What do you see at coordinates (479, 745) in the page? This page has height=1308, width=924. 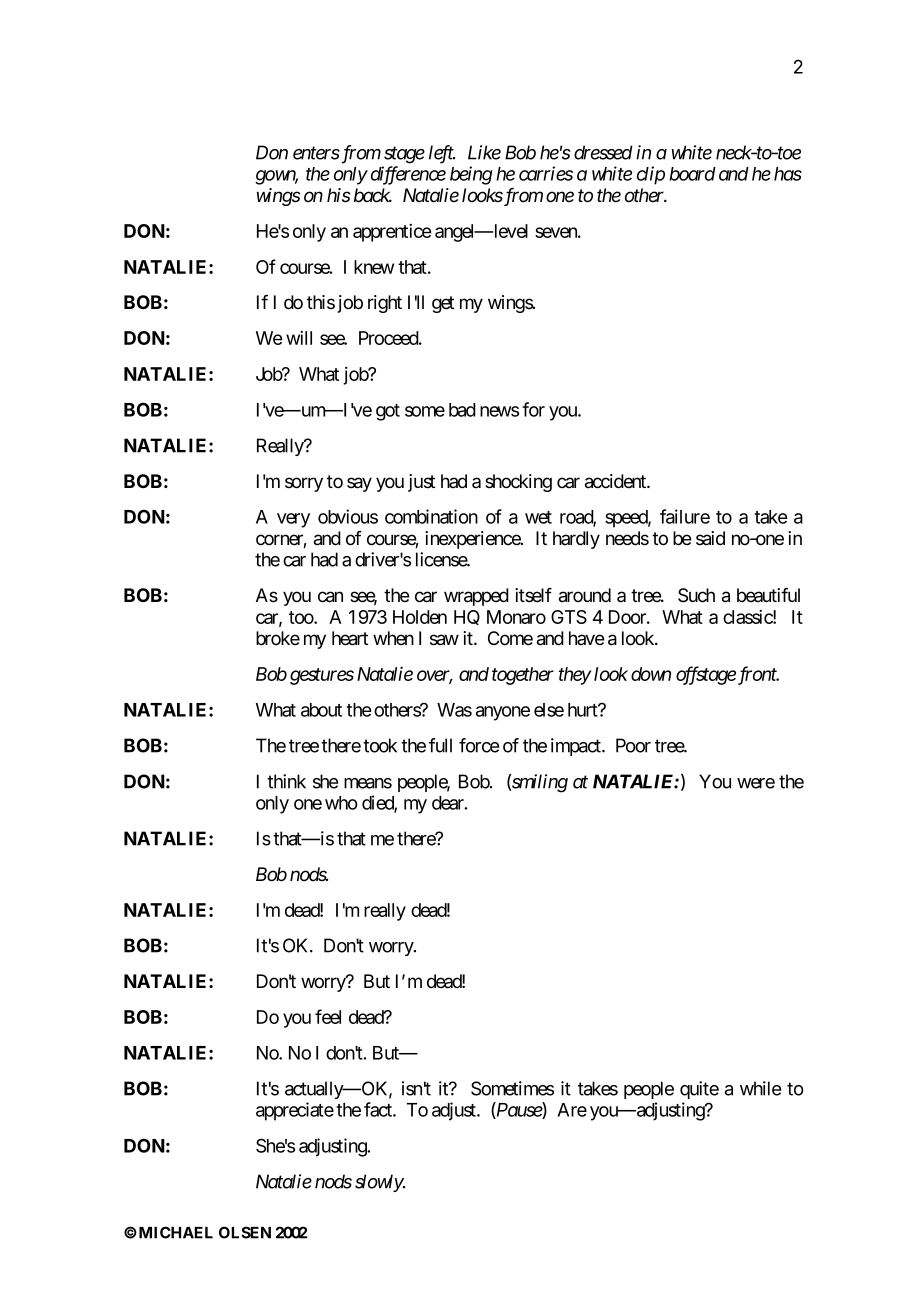 I see `force` at bounding box center [479, 745].
